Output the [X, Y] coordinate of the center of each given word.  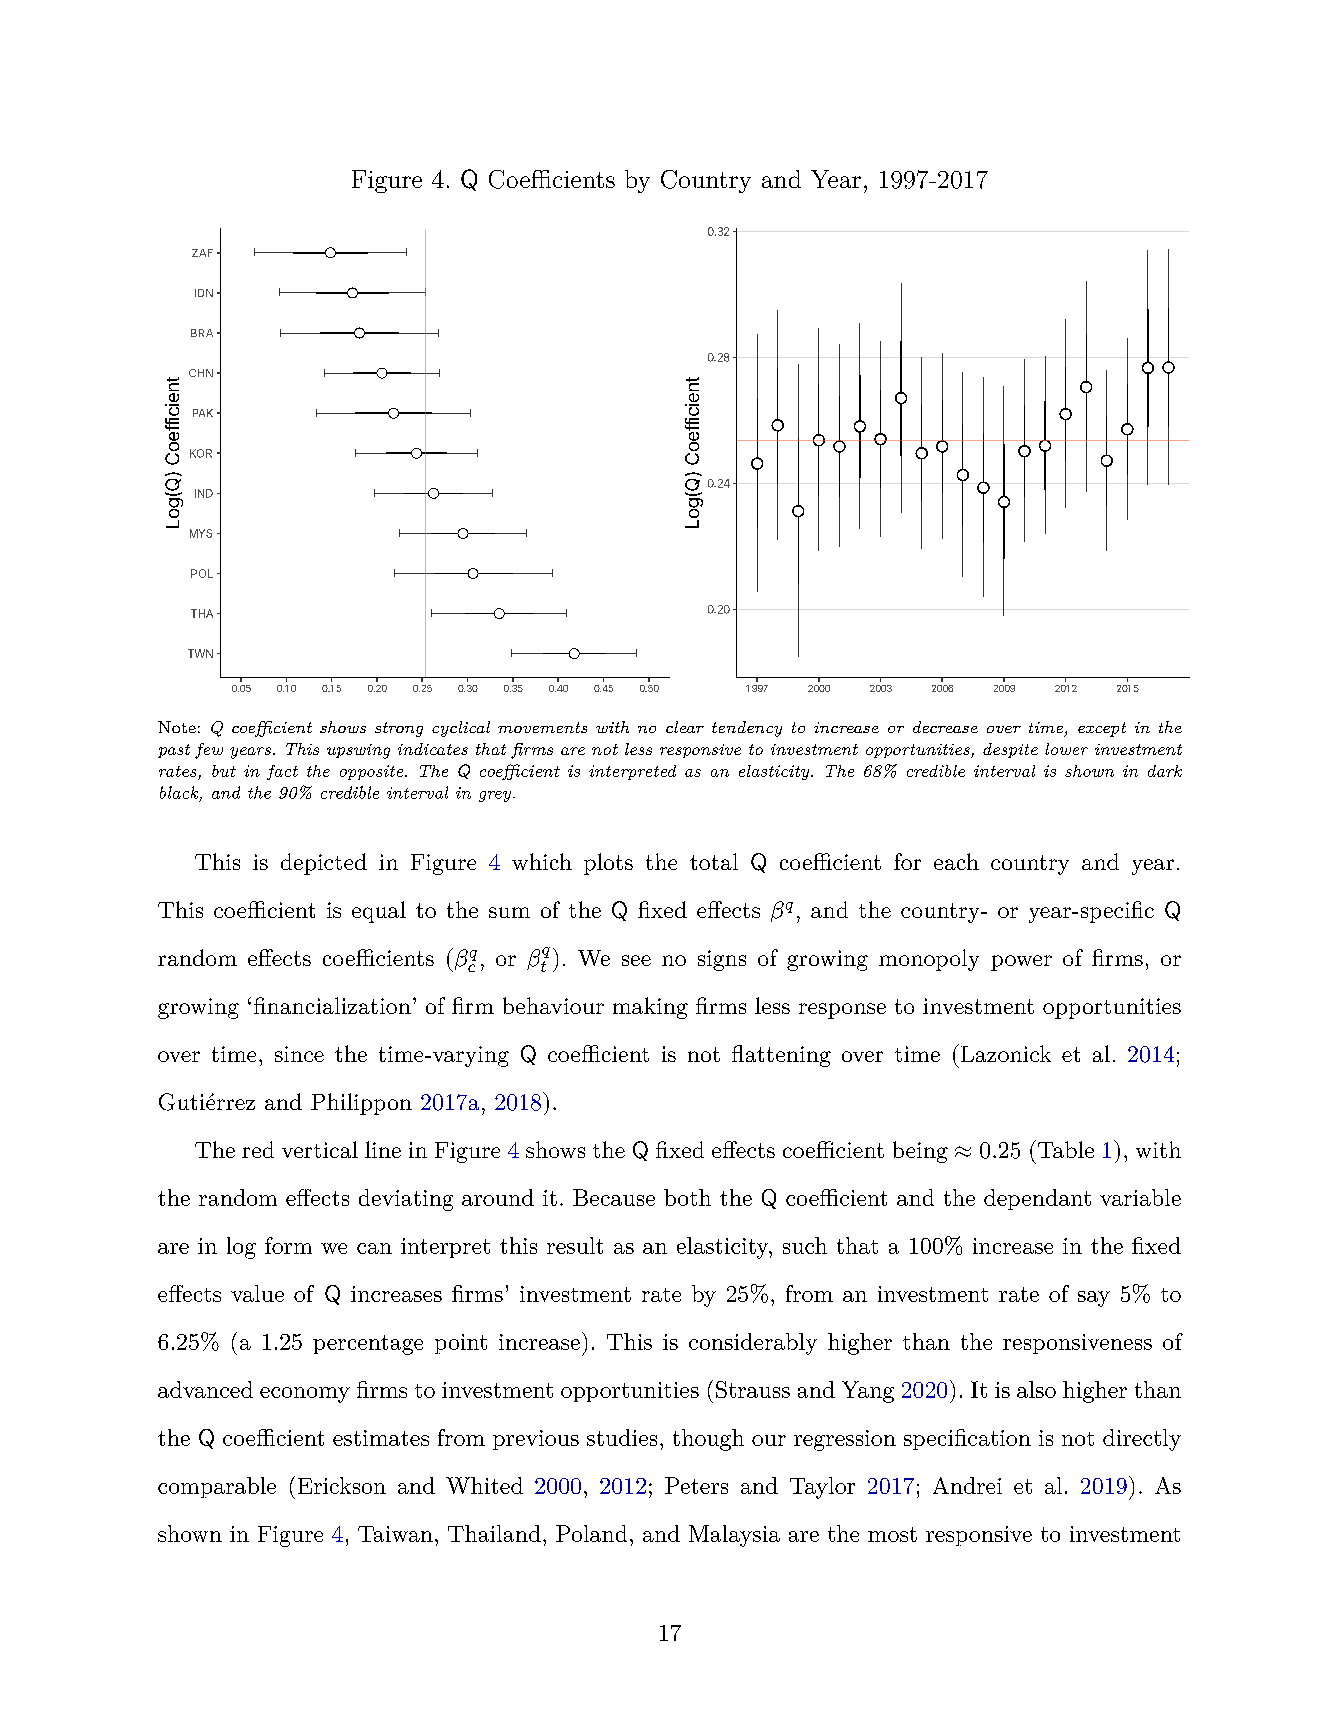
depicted [324, 864]
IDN [204, 293]
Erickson [342, 1485]
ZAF [202, 253]
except [1102, 729]
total [714, 861]
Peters [696, 1485]
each [956, 861]
